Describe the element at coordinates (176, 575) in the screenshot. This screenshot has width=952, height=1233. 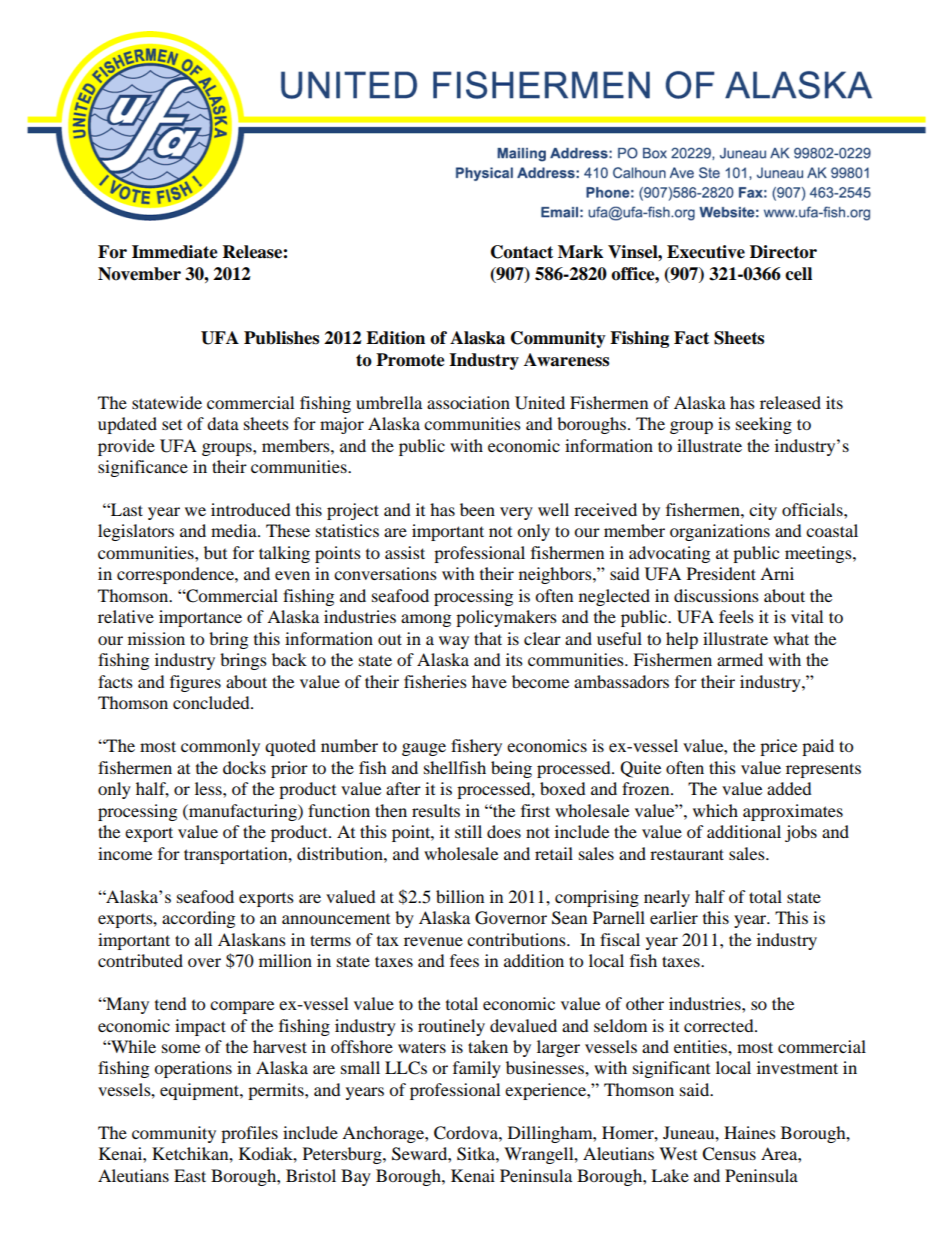
I see `correspondence` at that location.
